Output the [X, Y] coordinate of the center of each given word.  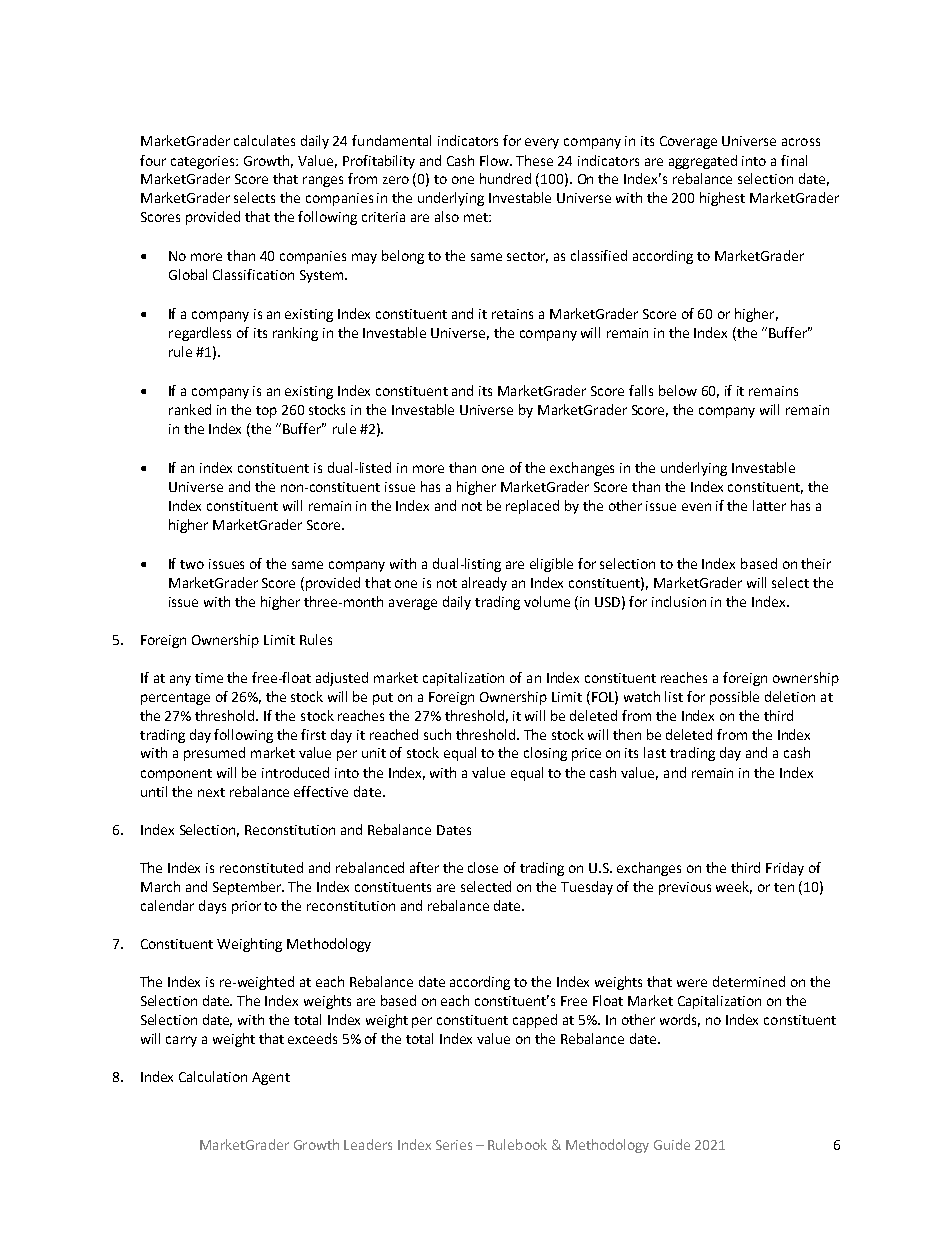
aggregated [703, 162]
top [266, 412]
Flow [496, 160]
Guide [672, 1144]
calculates [264, 140]
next [211, 792]
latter [769, 505]
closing [545, 754]
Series [454, 1145]
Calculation [213, 1076]
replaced [532, 507]
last [655, 752]
